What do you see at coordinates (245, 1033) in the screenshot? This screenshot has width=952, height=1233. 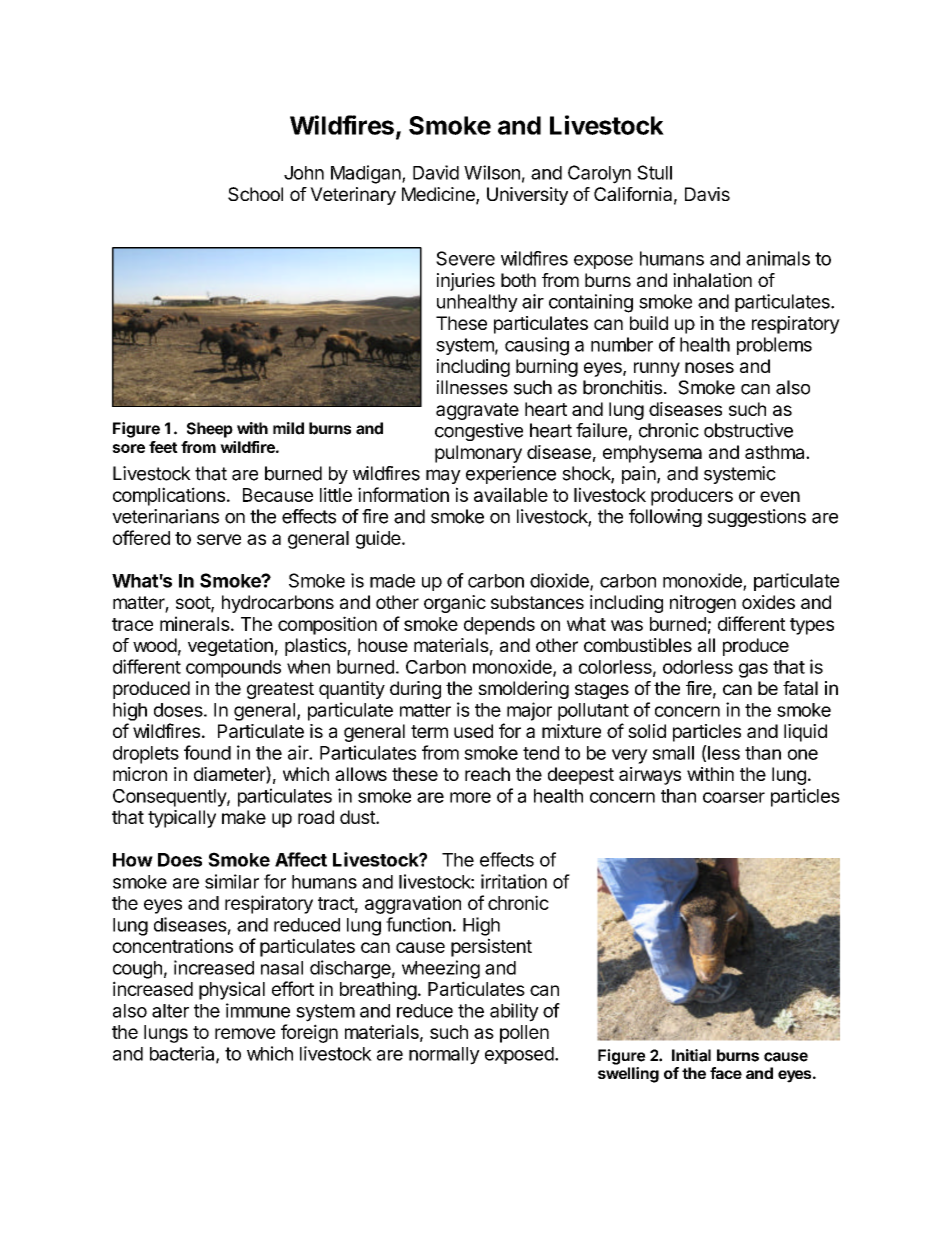 I see `remove` at bounding box center [245, 1033].
